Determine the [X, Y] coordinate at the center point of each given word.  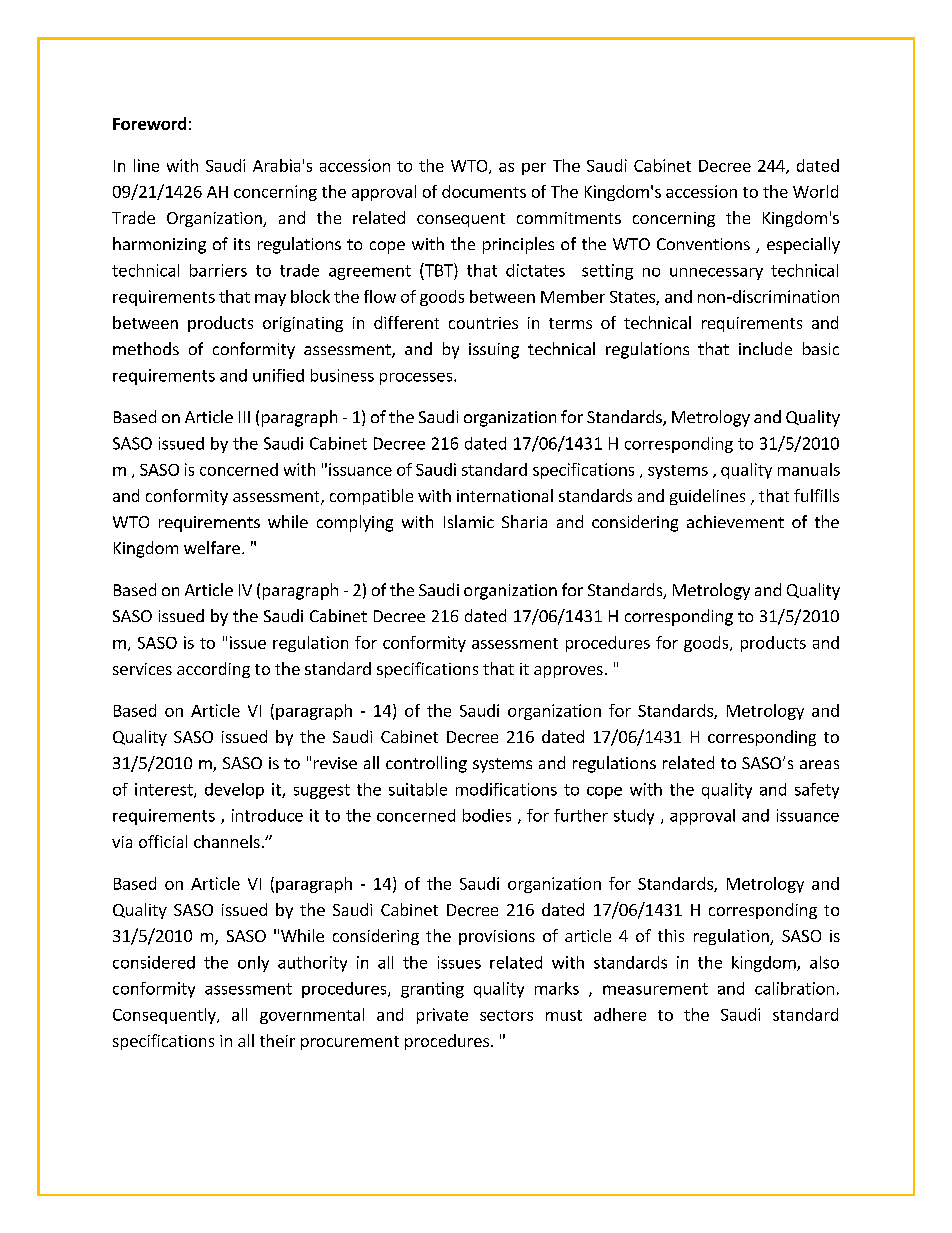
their [277, 1040]
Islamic [469, 521]
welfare [212, 547]
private [442, 1016]
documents [484, 191]
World [815, 191]
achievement [735, 521]
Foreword [149, 123]
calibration [794, 988]
